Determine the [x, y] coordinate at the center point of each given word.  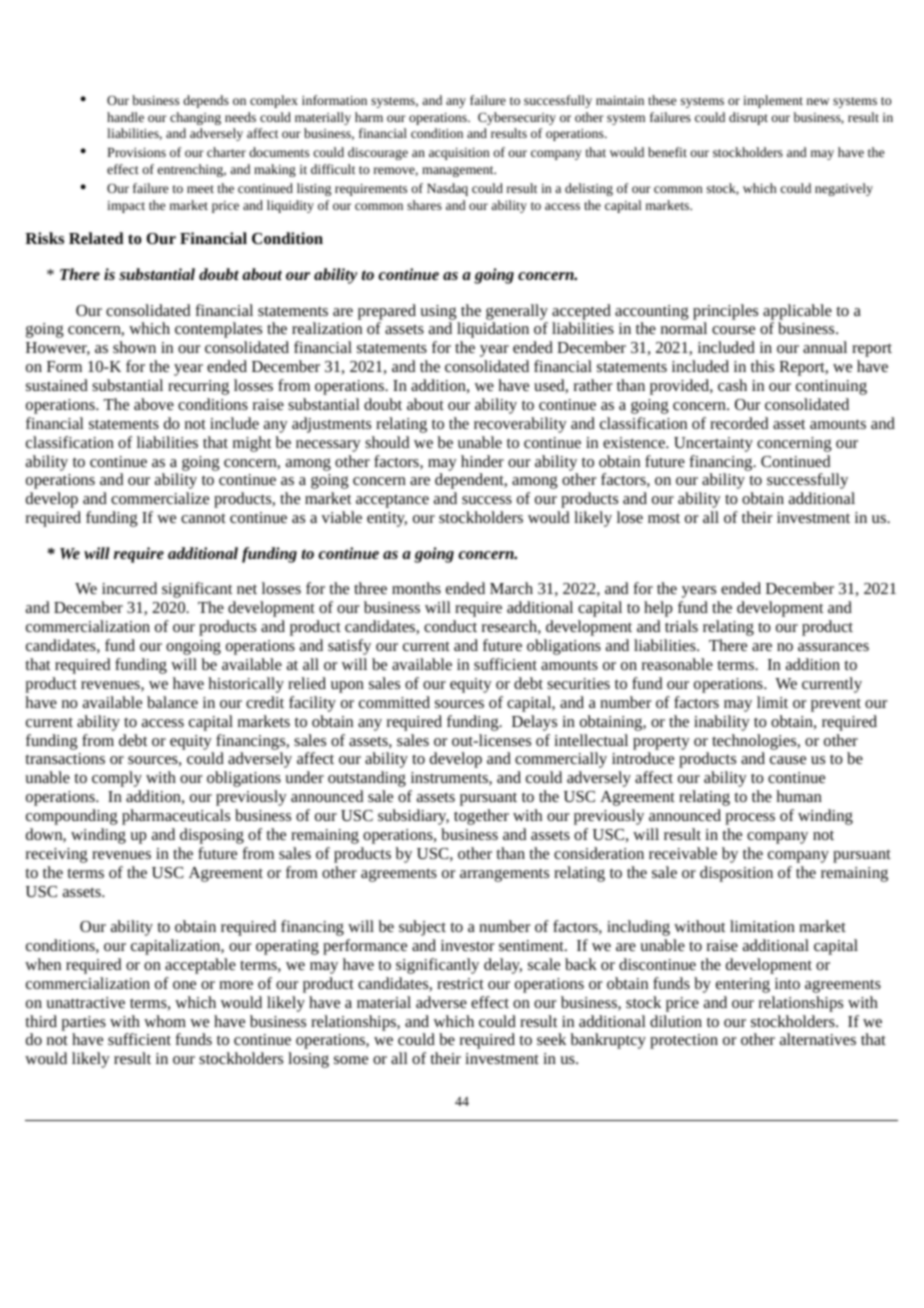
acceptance [392, 501]
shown [134, 347]
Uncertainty [713, 444]
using [438, 312]
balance [172, 702]
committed [394, 702]
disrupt [748, 118]
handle [125, 117]
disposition [736, 874]
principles [725, 312]
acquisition [459, 154]
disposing [212, 836]
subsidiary [413, 817]
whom [165, 1021]
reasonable [677, 664]
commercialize [160, 498]
